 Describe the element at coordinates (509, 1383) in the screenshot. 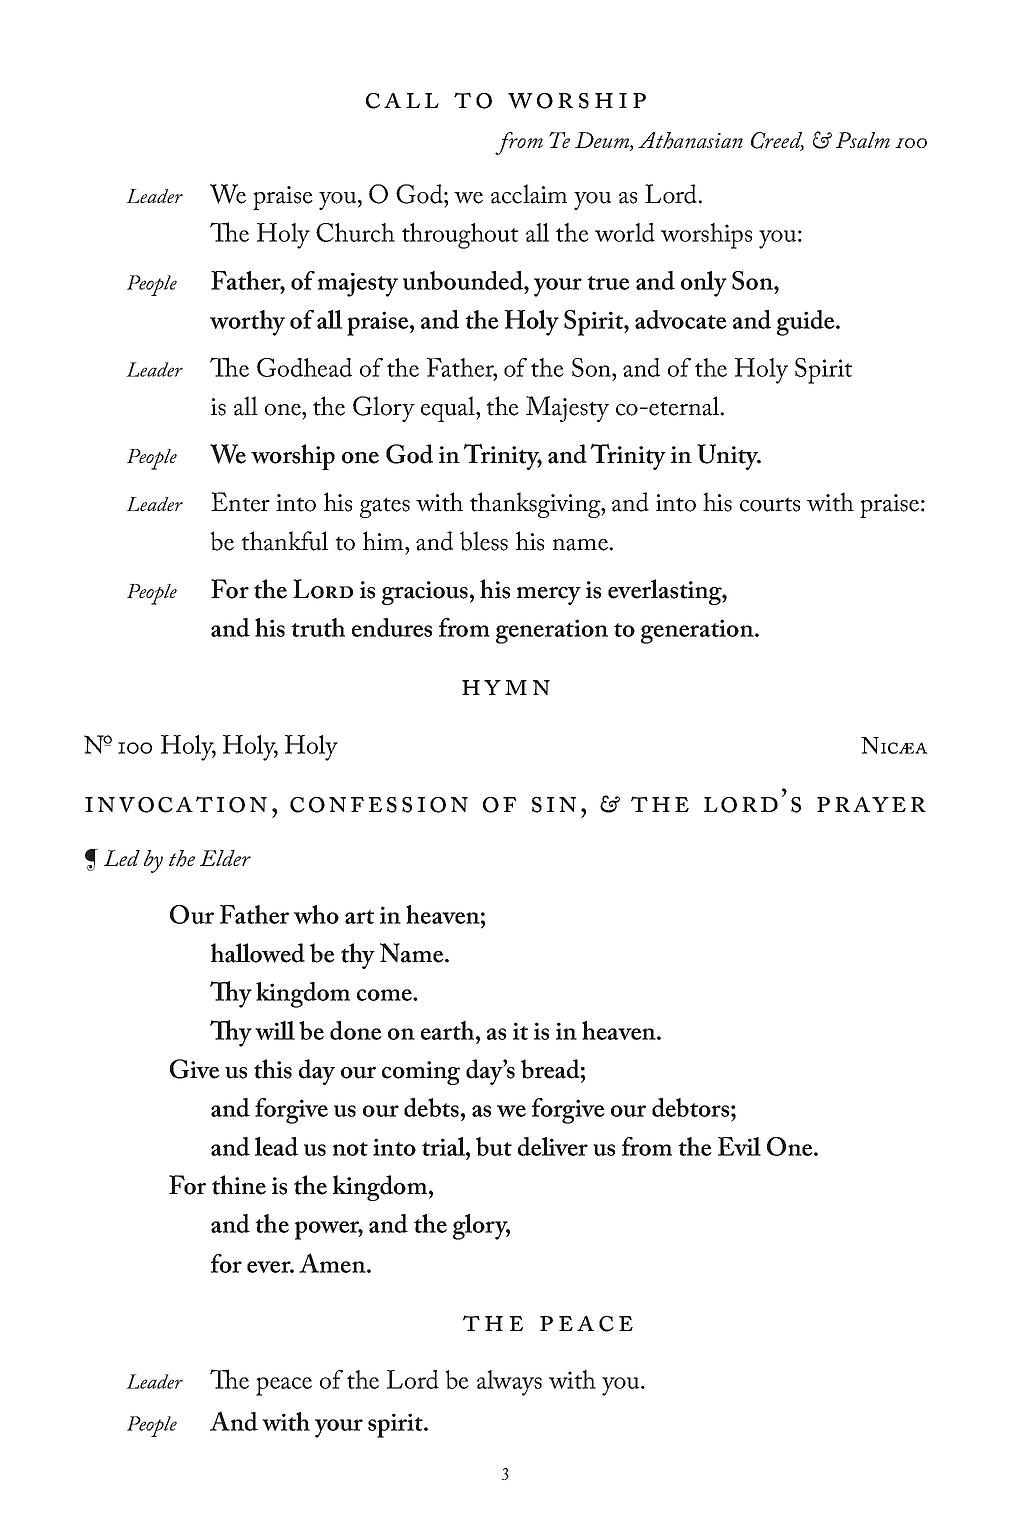

I see `always` at that location.
